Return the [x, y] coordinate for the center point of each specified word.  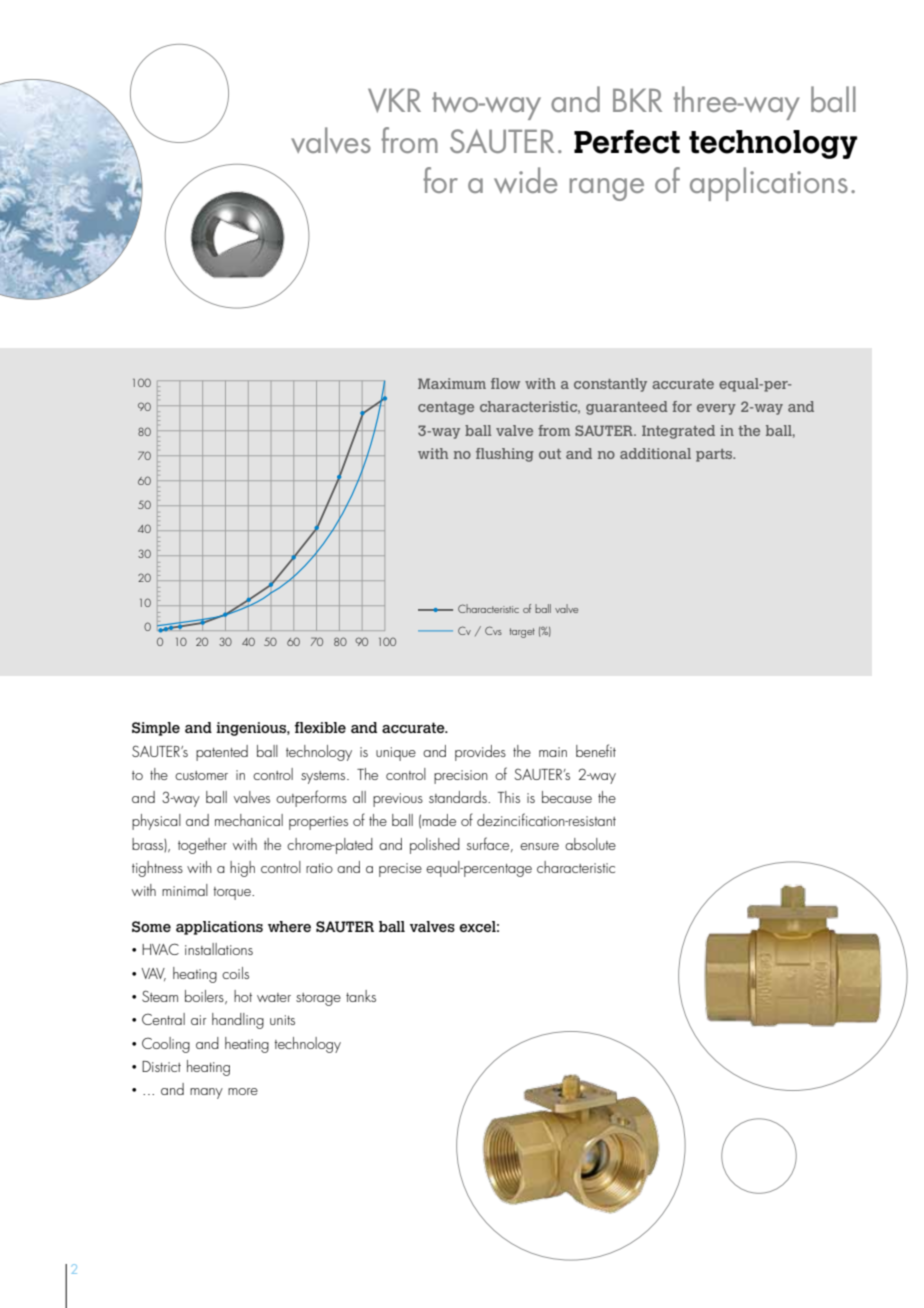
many [206, 1093]
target [522, 633]
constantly [610, 385]
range [606, 189]
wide [525, 180]
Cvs [493, 630]
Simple [156, 729]
